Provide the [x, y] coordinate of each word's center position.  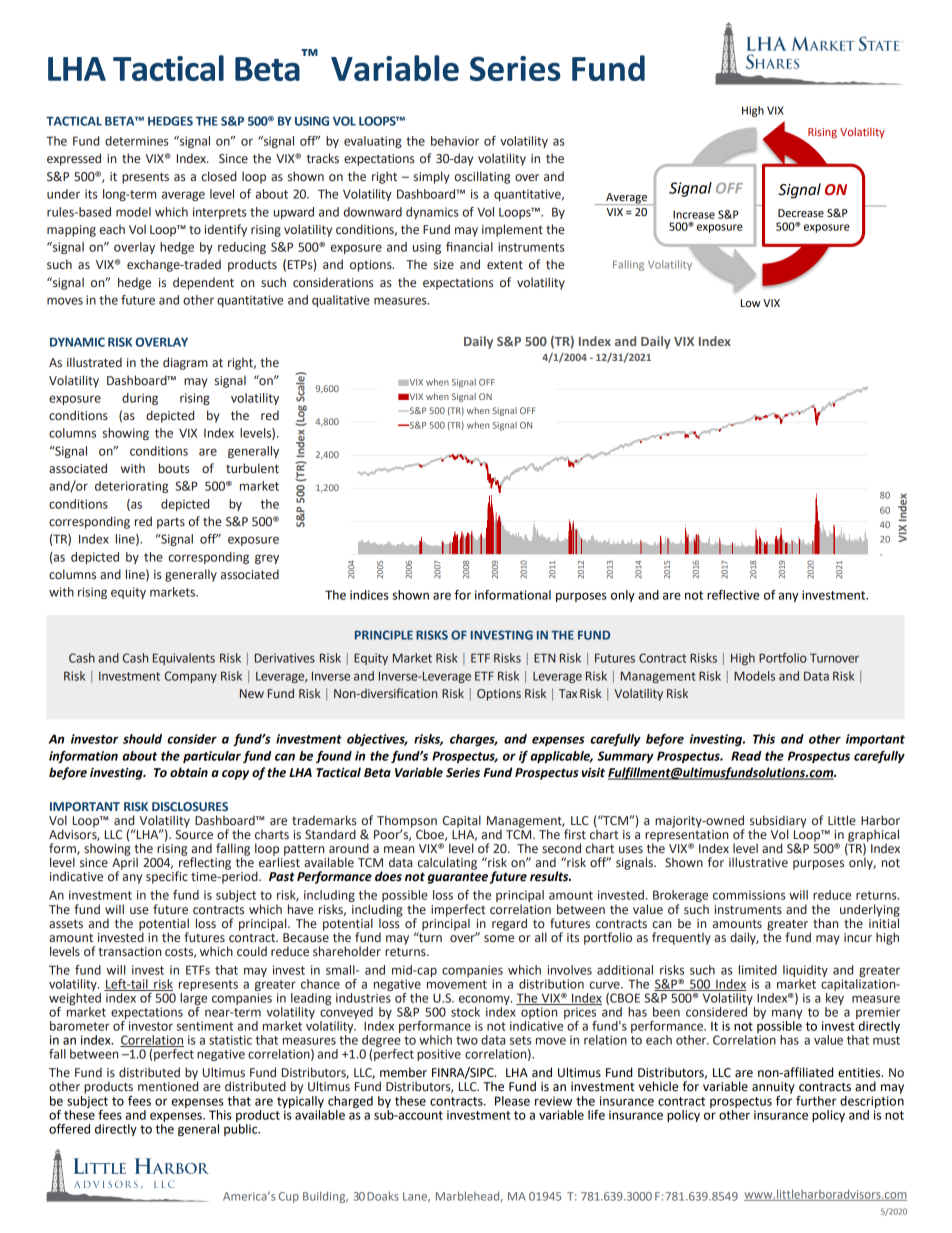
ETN [544, 658]
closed [218, 176]
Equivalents [184, 659]
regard [509, 924]
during [140, 399]
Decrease [801, 213]
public [242, 1128]
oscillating [482, 177]
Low [751, 303]
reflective [733, 595]
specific [167, 877]
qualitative [341, 301]
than [825, 923]
